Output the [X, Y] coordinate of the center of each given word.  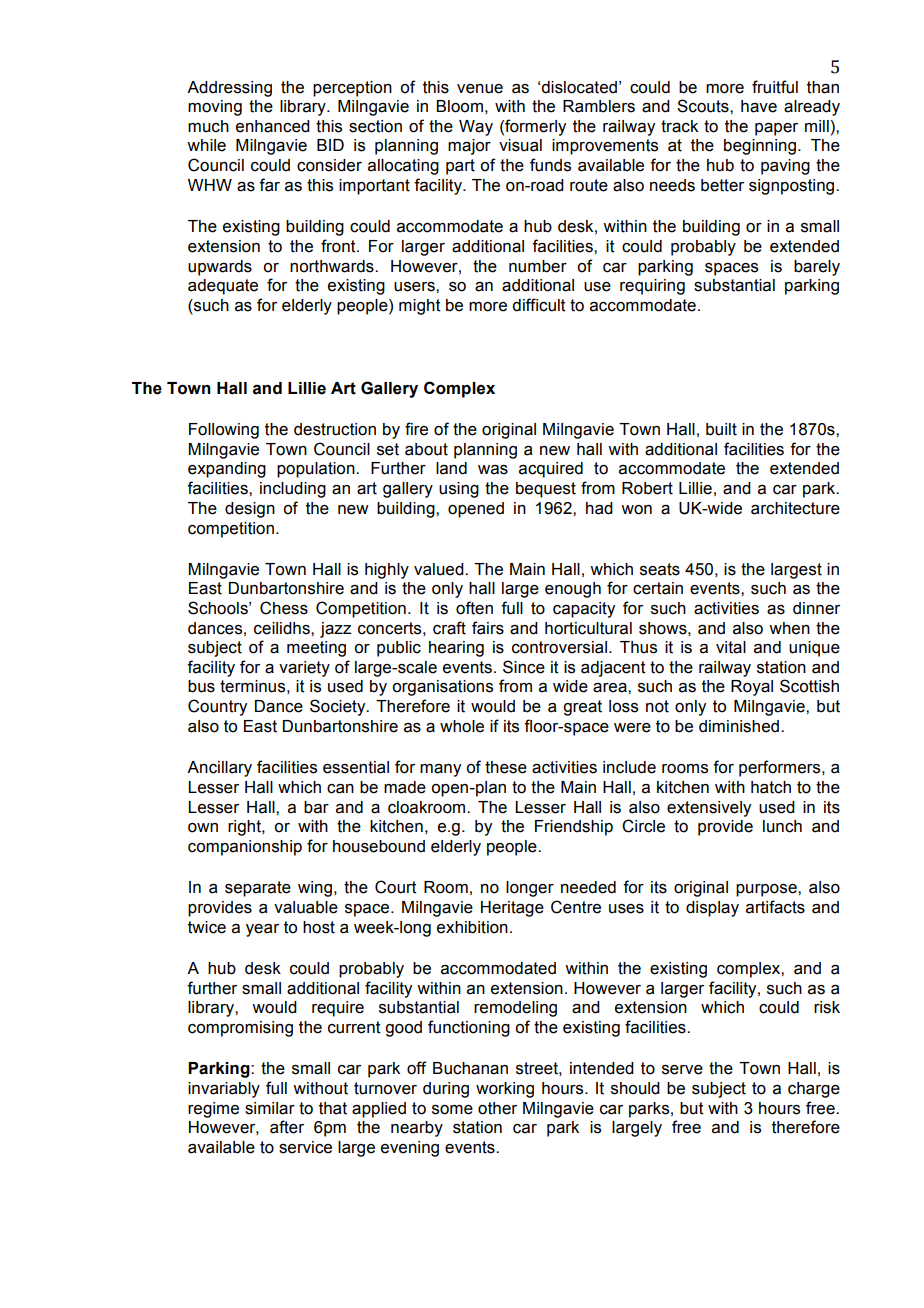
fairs [488, 628]
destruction [335, 429]
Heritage [512, 909]
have [759, 106]
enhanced [273, 126]
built [721, 429]
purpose [767, 890]
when [789, 628]
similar [270, 1108]
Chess [284, 608]
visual [520, 145]
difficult [539, 305]
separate [258, 889]
